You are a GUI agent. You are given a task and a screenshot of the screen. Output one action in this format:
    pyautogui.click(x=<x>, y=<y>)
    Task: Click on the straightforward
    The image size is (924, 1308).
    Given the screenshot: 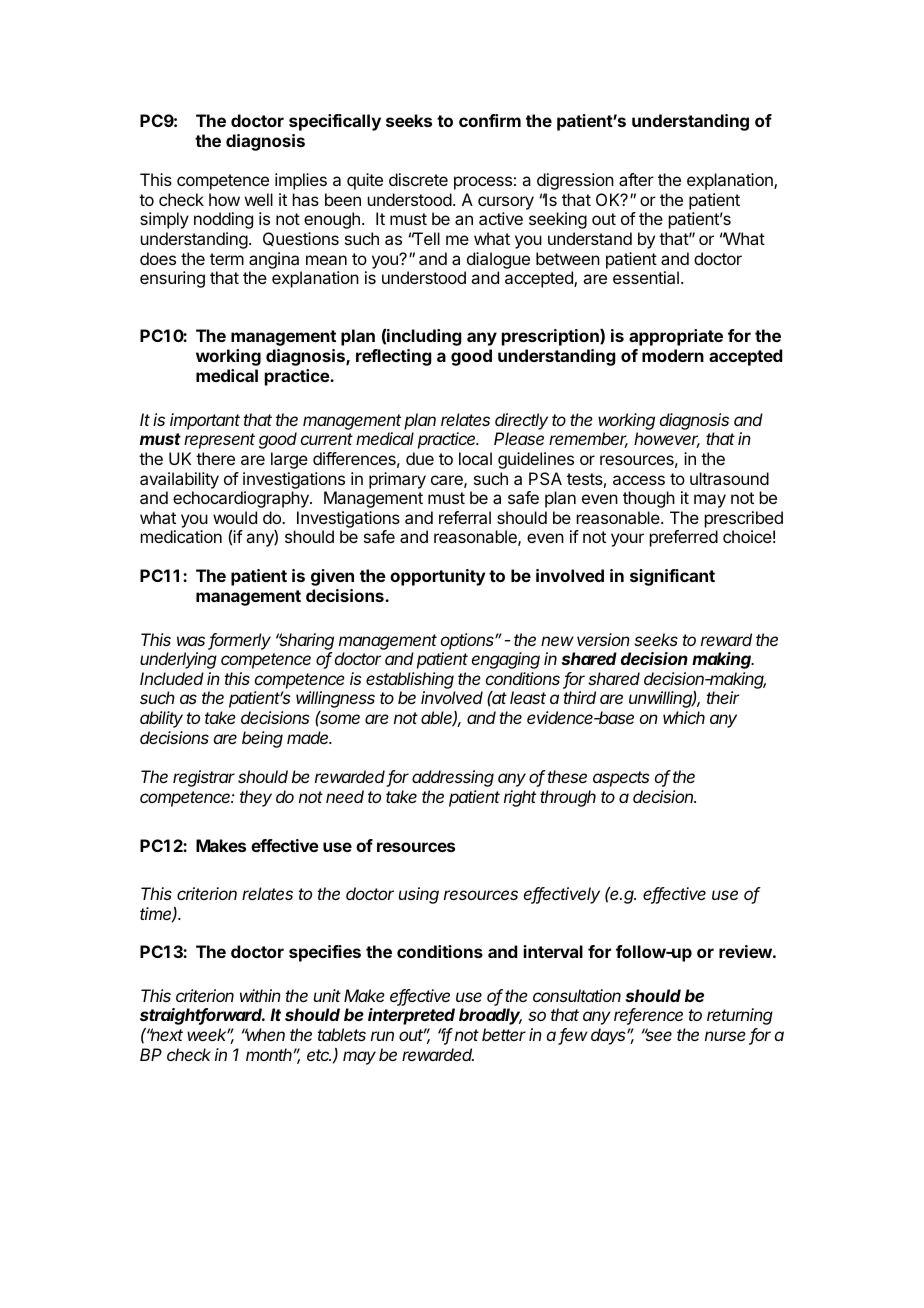 What is the action you would take?
    pyautogui.click(x=202, y=1016)
